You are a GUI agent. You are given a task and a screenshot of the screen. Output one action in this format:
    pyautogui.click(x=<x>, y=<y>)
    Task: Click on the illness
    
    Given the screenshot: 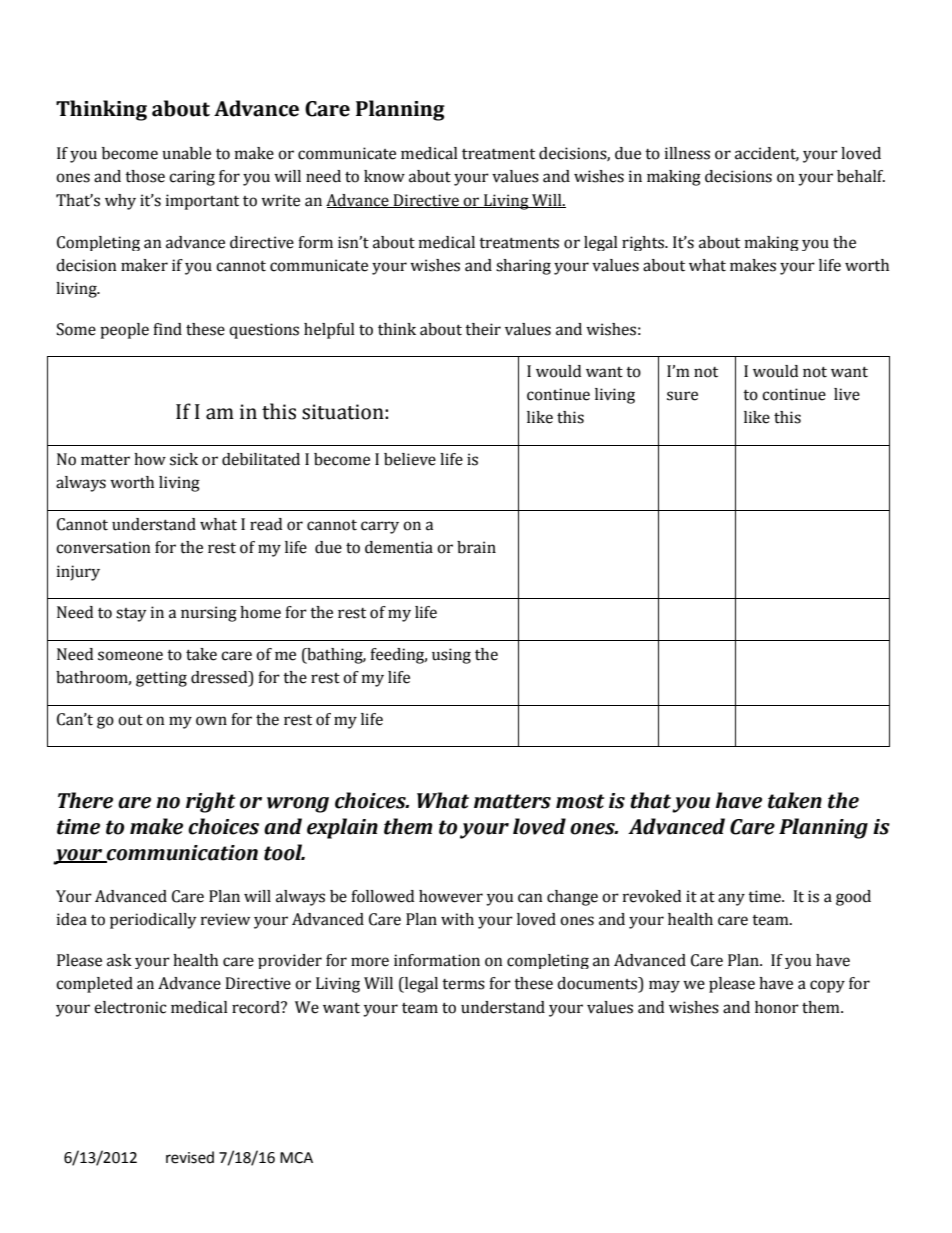 What is the action you would take?
    pyautogui.click(x=687, y=153)
